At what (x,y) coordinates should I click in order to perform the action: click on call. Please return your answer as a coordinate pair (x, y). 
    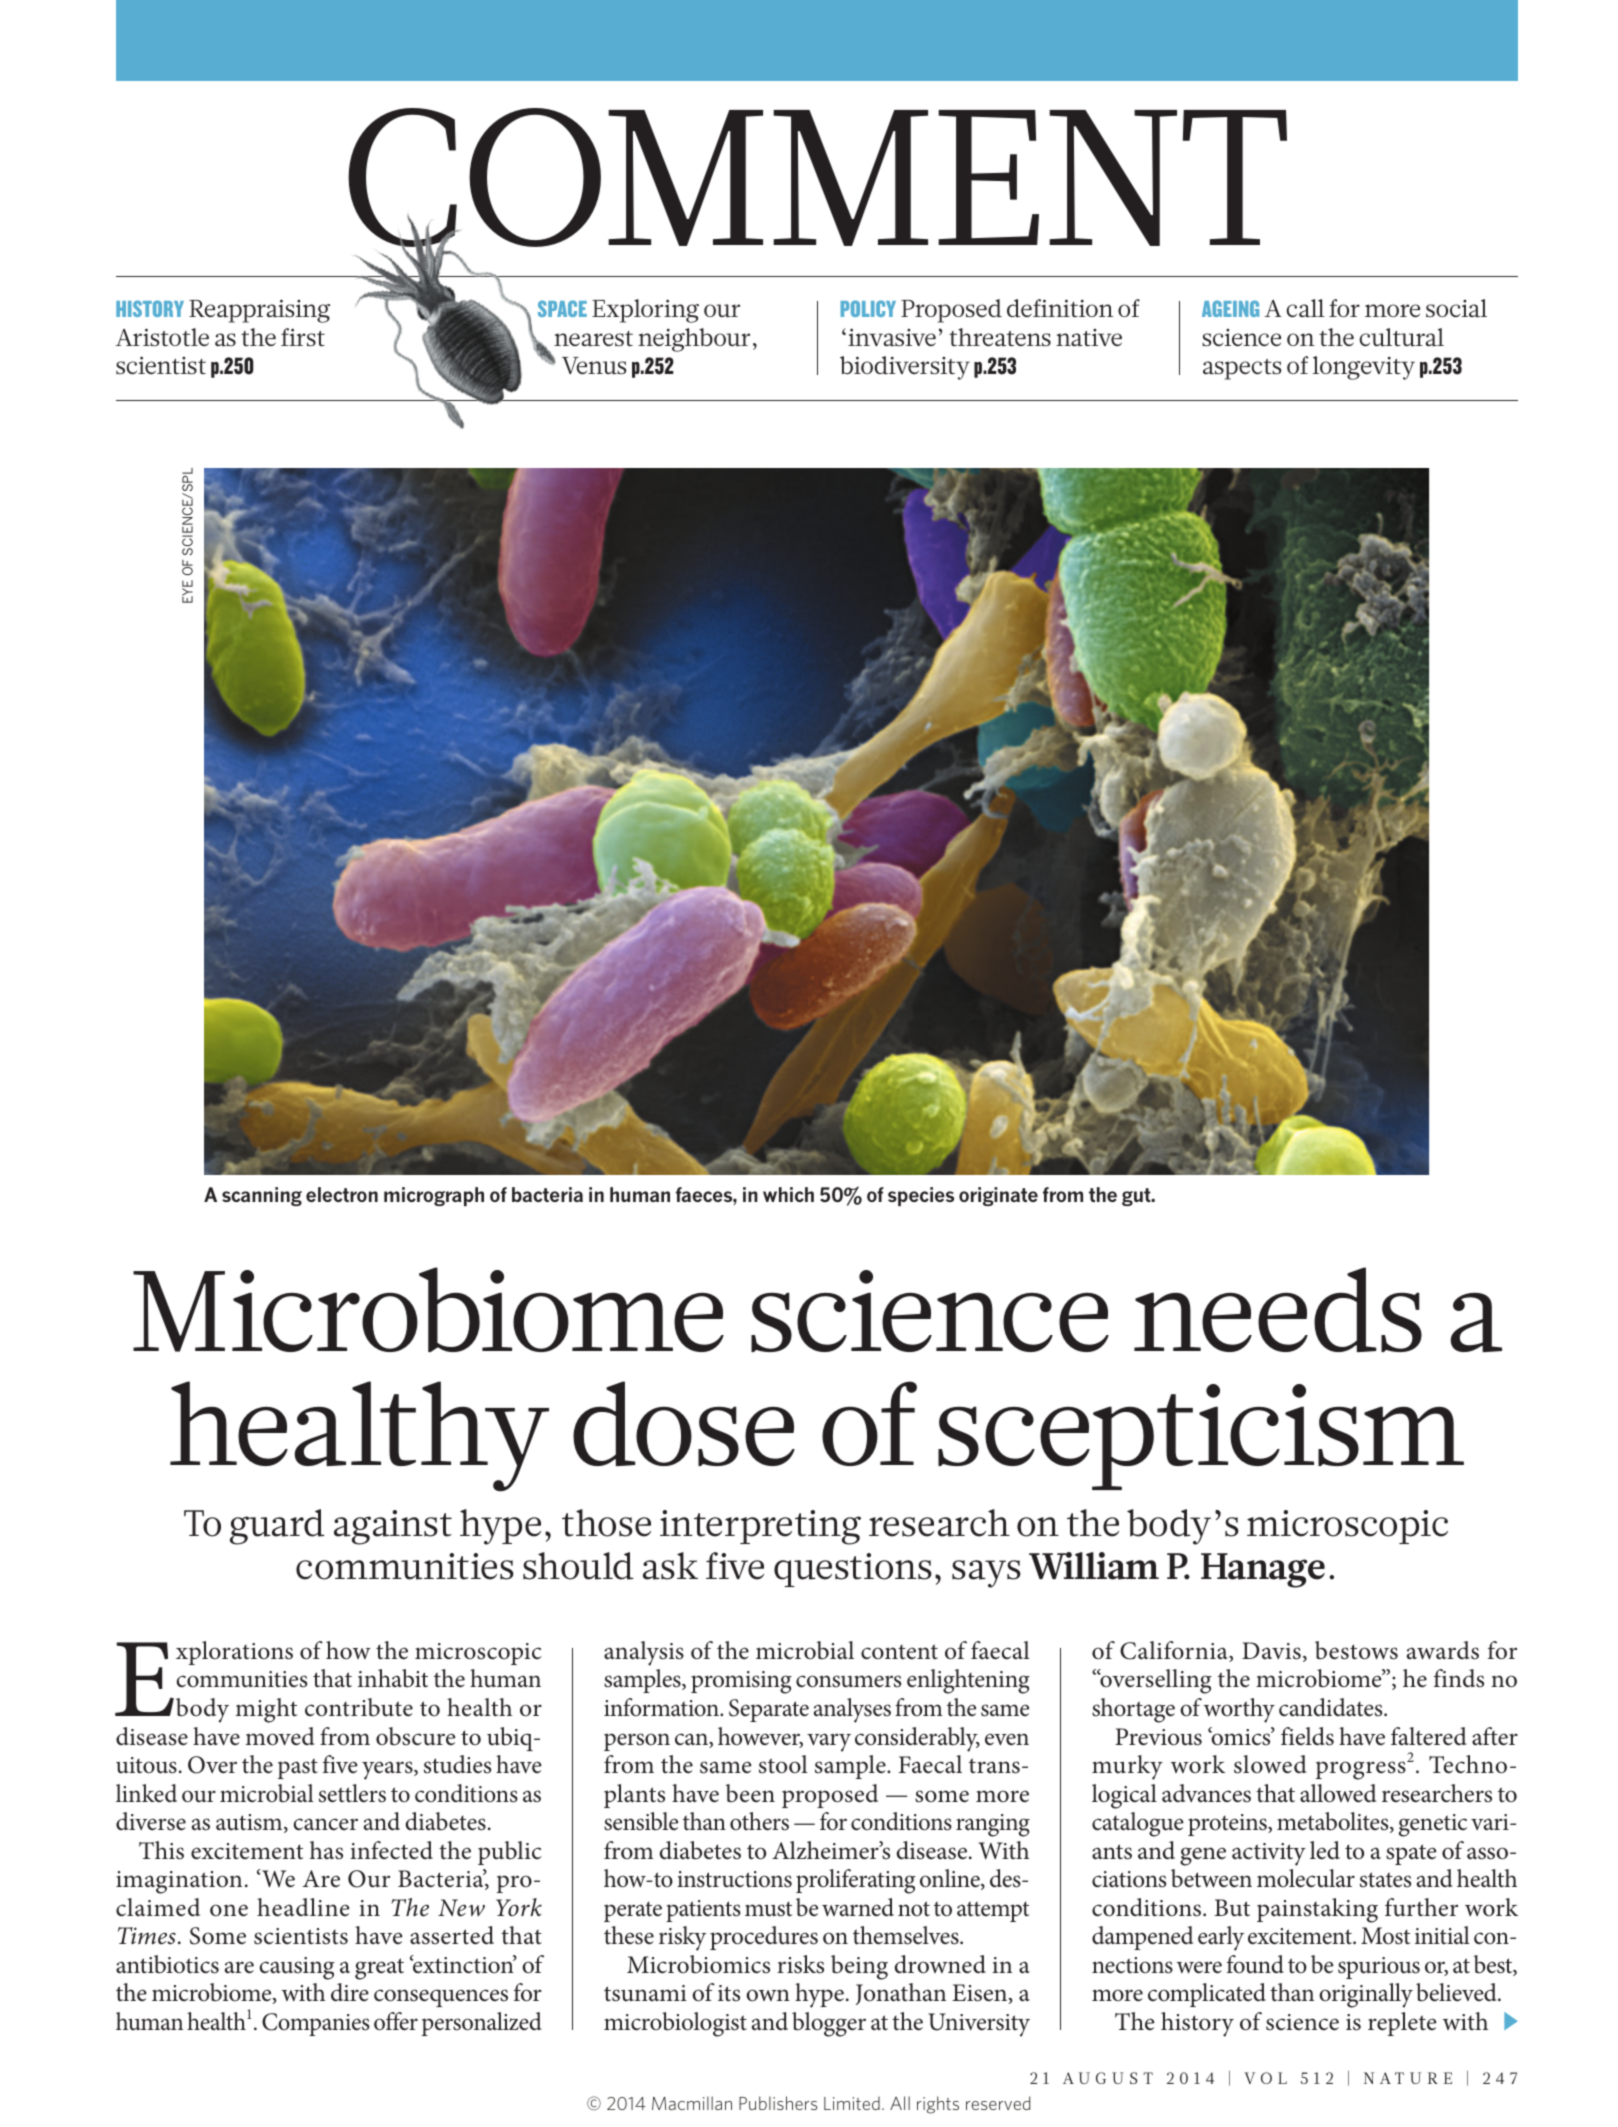
    Looking at the image, I should click on (1305, 308).
